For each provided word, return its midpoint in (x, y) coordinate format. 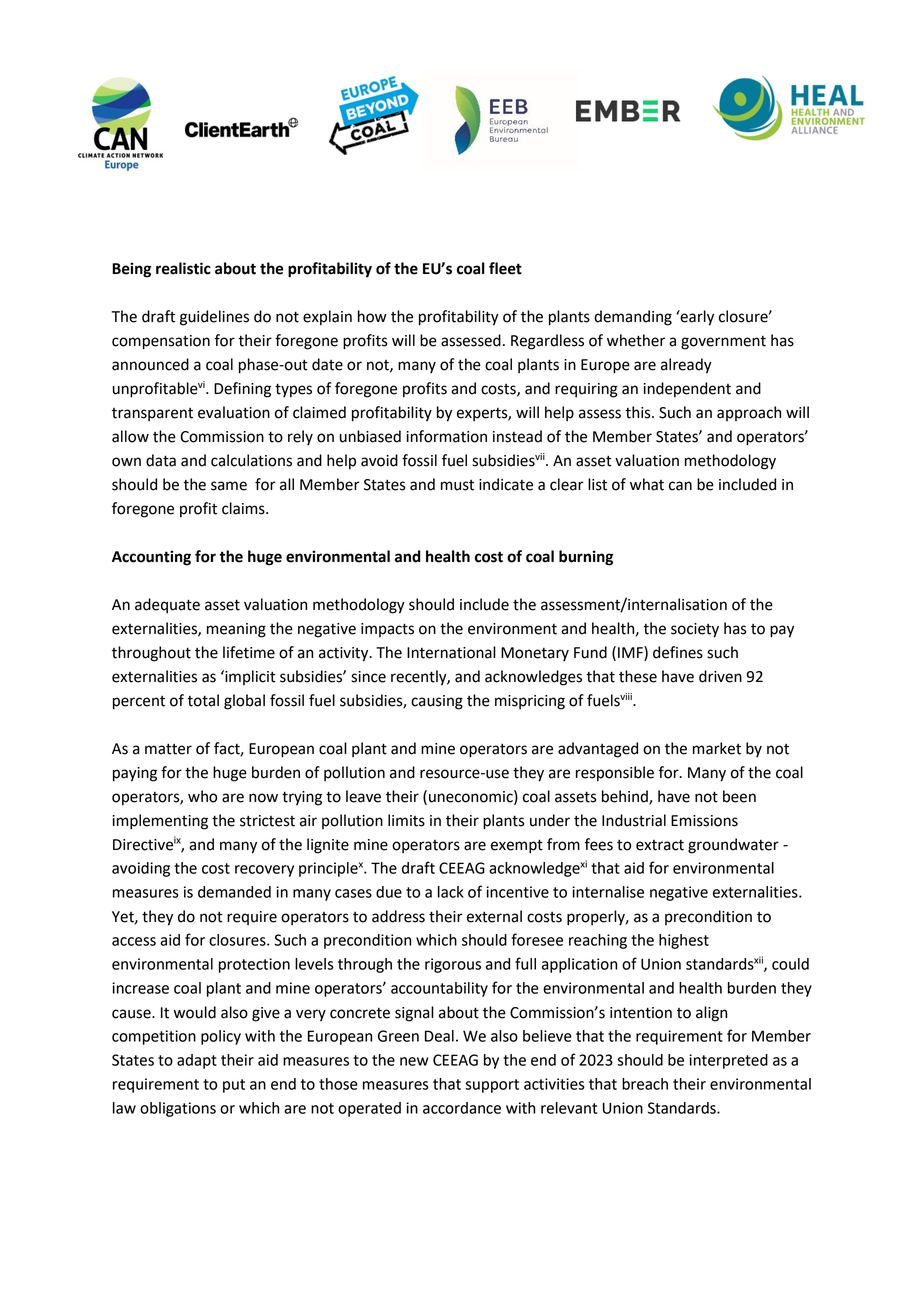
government (723, 343)
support (492, 1086)
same (229, 486)
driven (720, 676)
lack (451, 892)
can (680, 486)
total (203, 700)
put (234, 1086)
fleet (505, 268)
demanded (234, 892)
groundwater (733, 846)
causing (437, 702)
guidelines (214, 318)
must (457, 485)
